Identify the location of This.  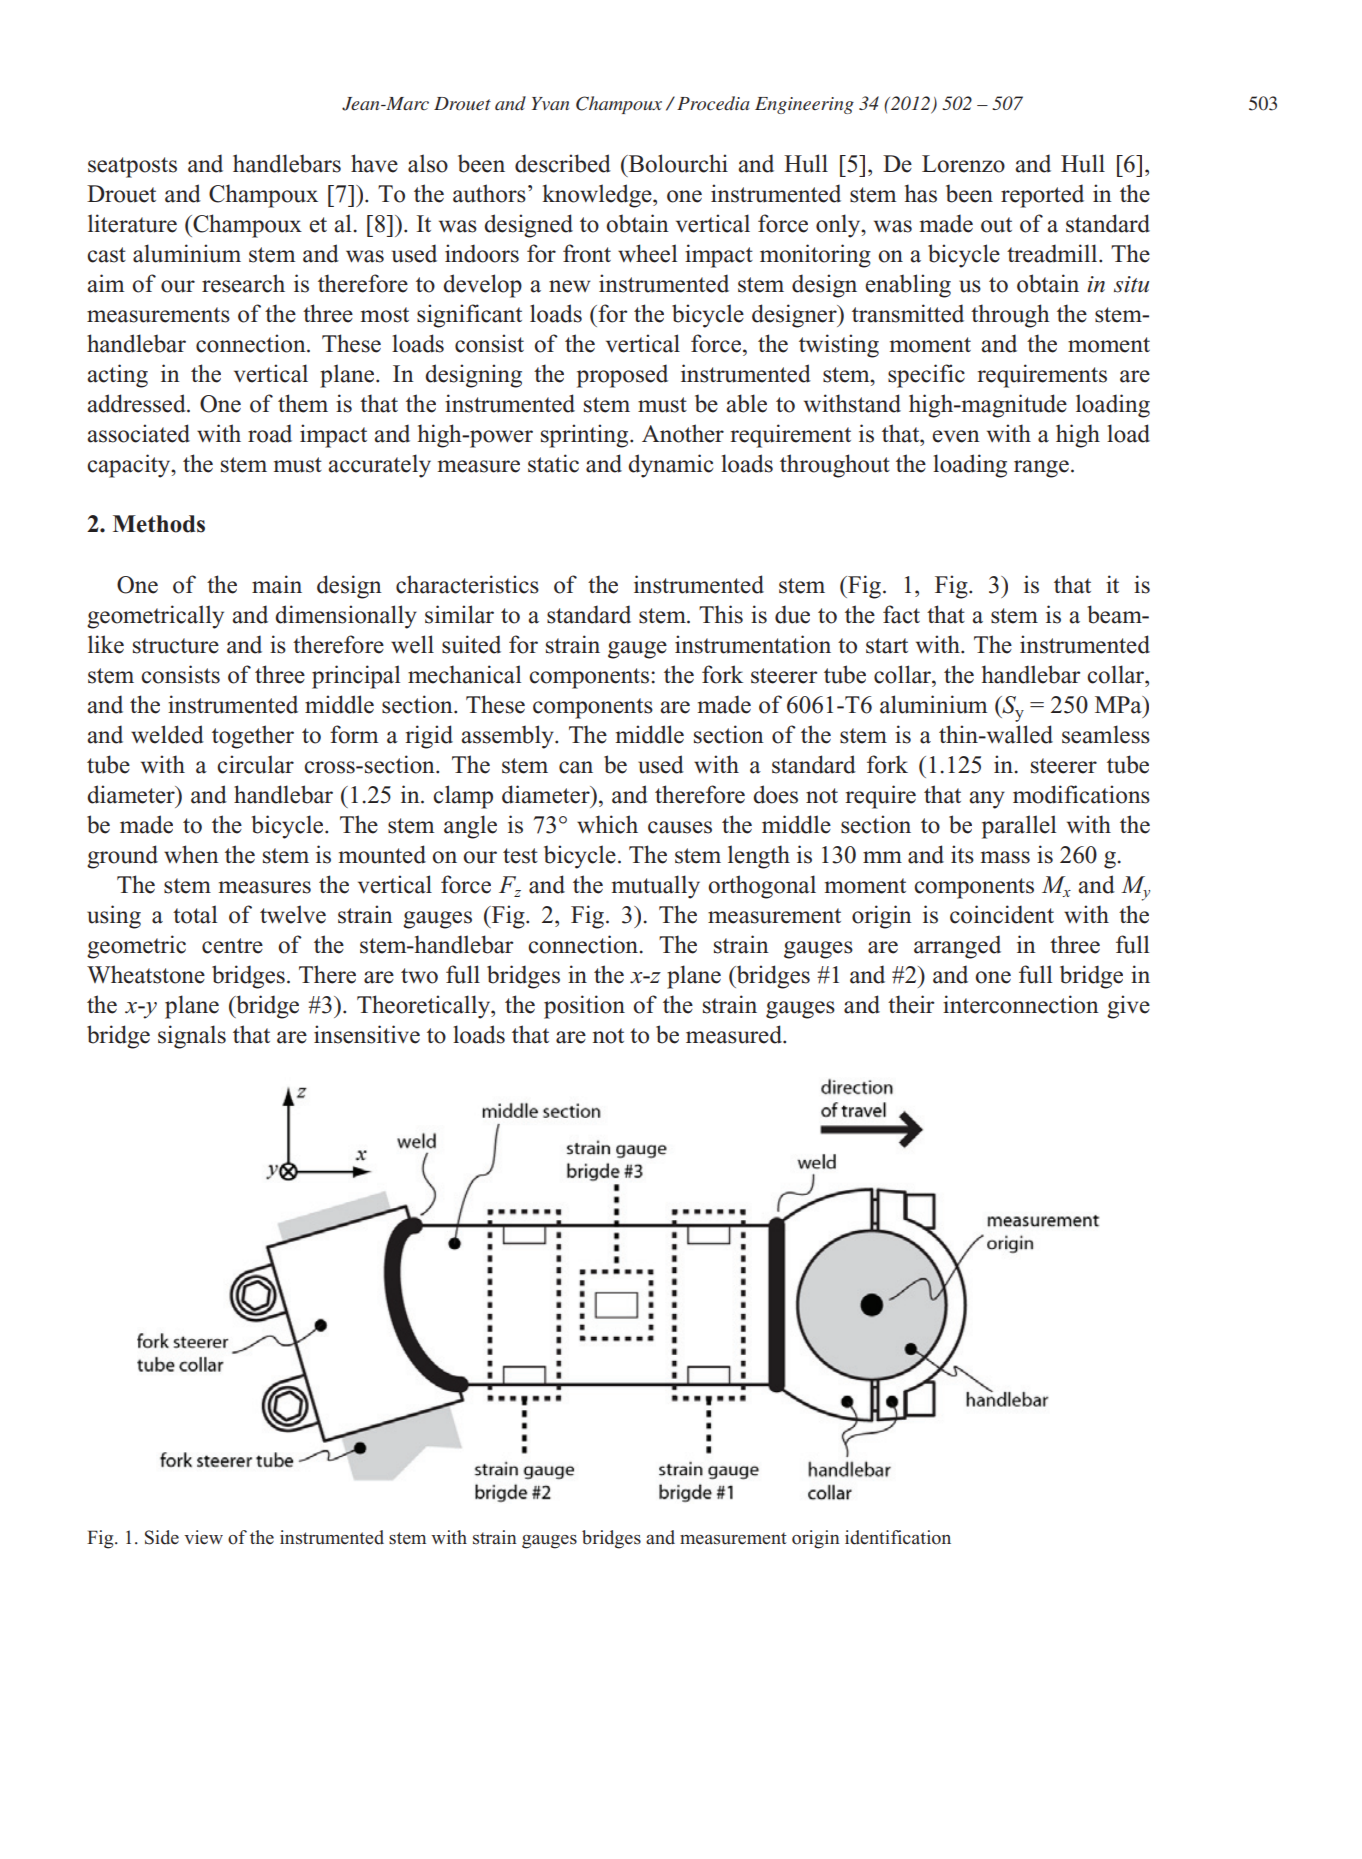
(721, 614).
